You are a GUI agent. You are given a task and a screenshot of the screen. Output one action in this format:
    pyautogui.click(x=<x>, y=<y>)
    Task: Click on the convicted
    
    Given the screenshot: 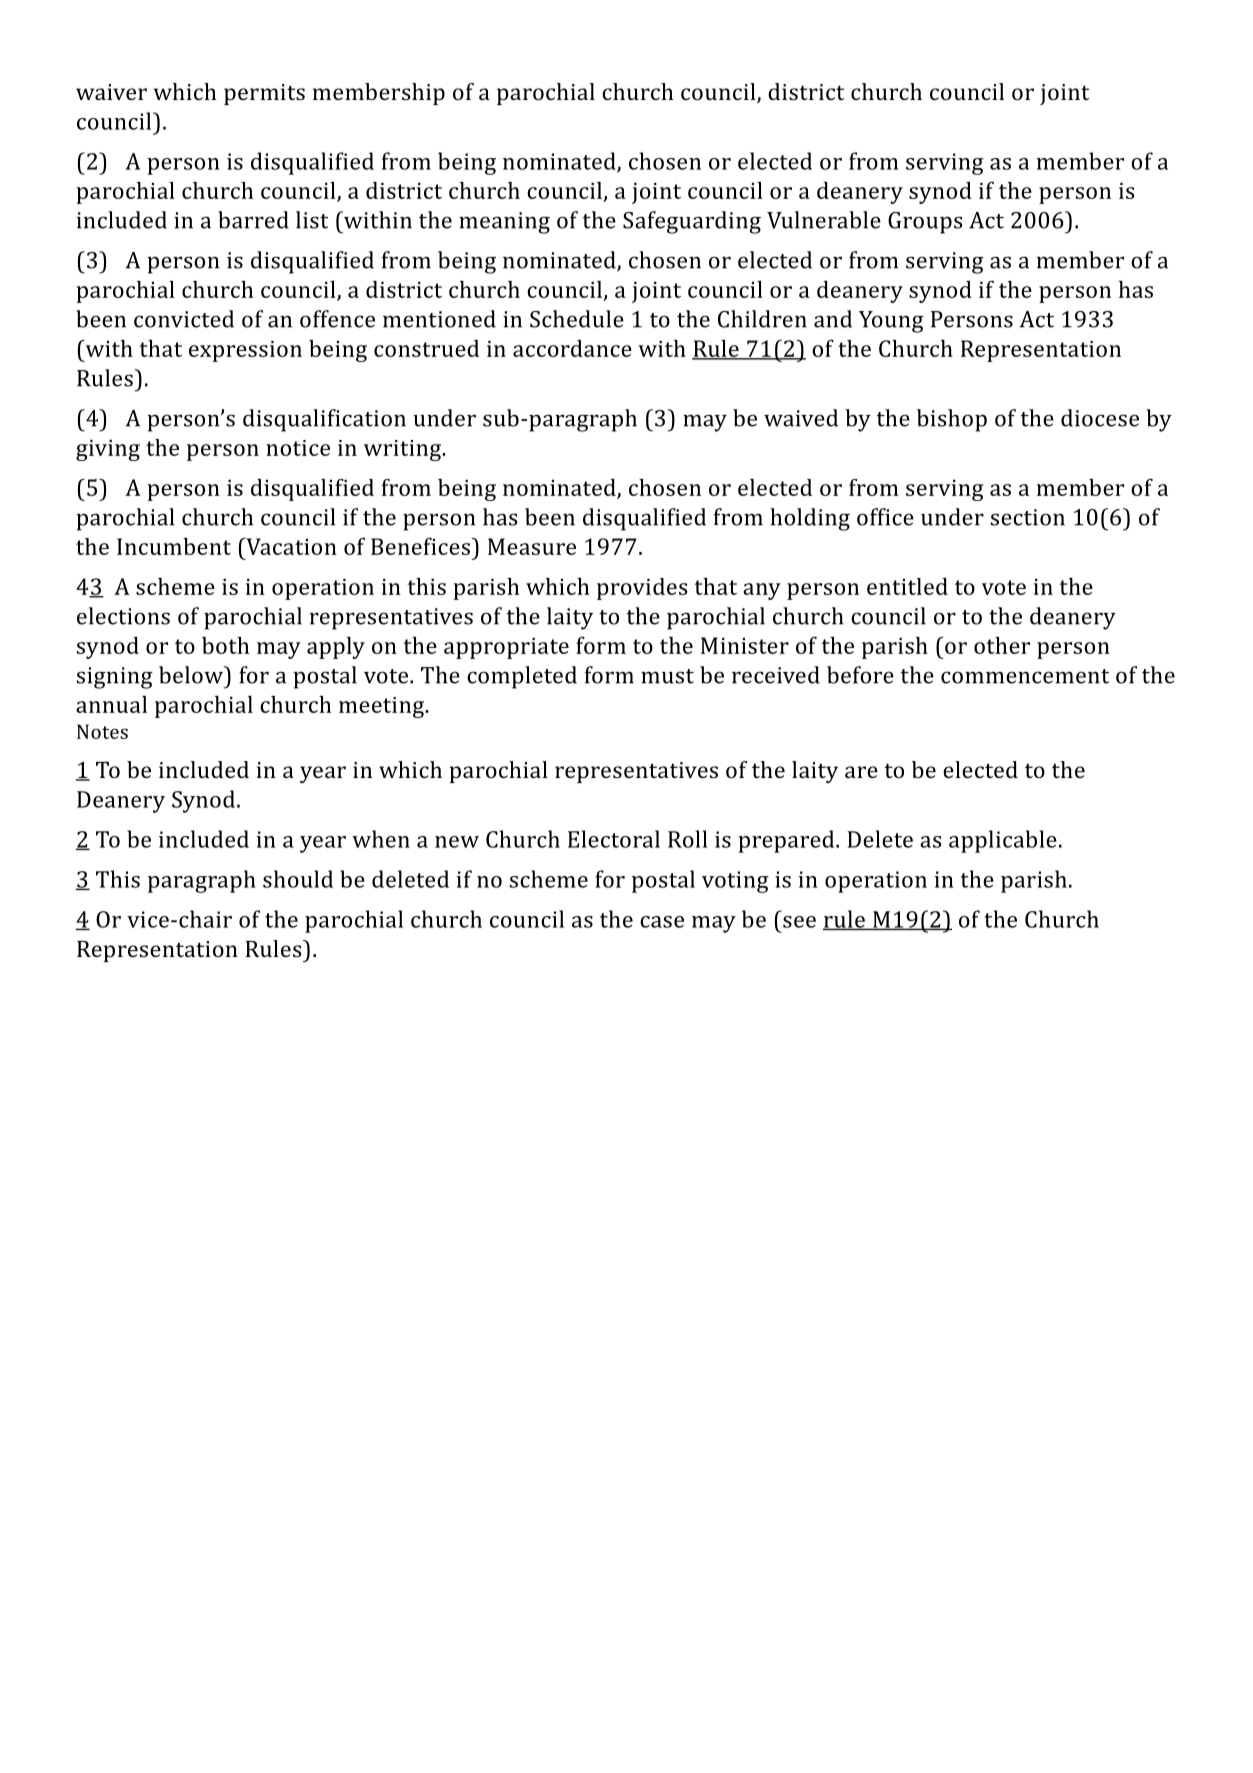 What is the action you would take?
    pyautogui.click(x=184, y=319)
